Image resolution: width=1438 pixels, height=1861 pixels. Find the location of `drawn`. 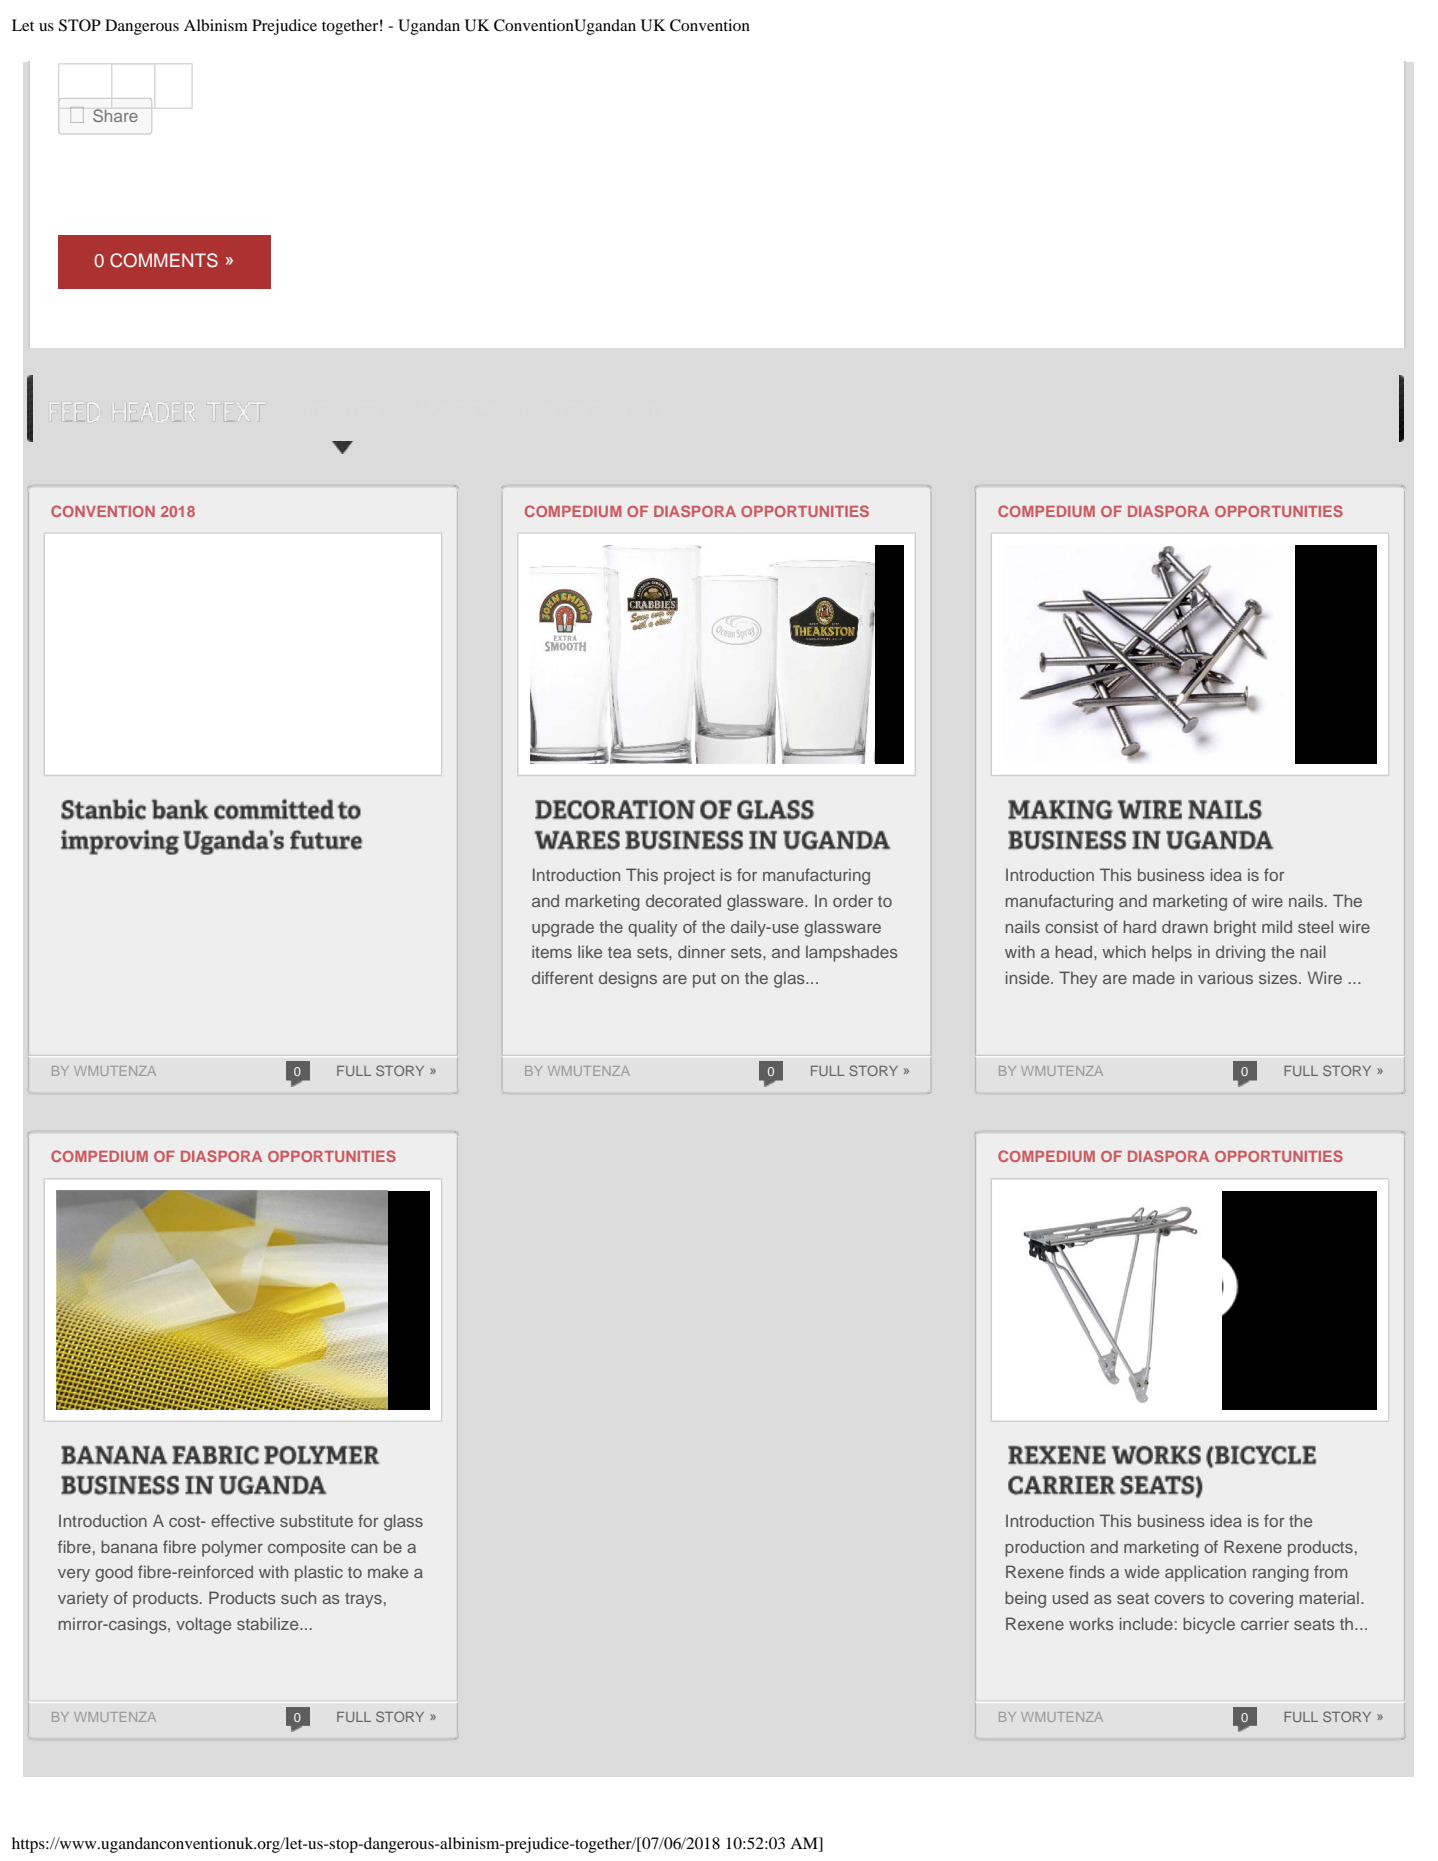

drawn is located at coordinates (1185, 926).
